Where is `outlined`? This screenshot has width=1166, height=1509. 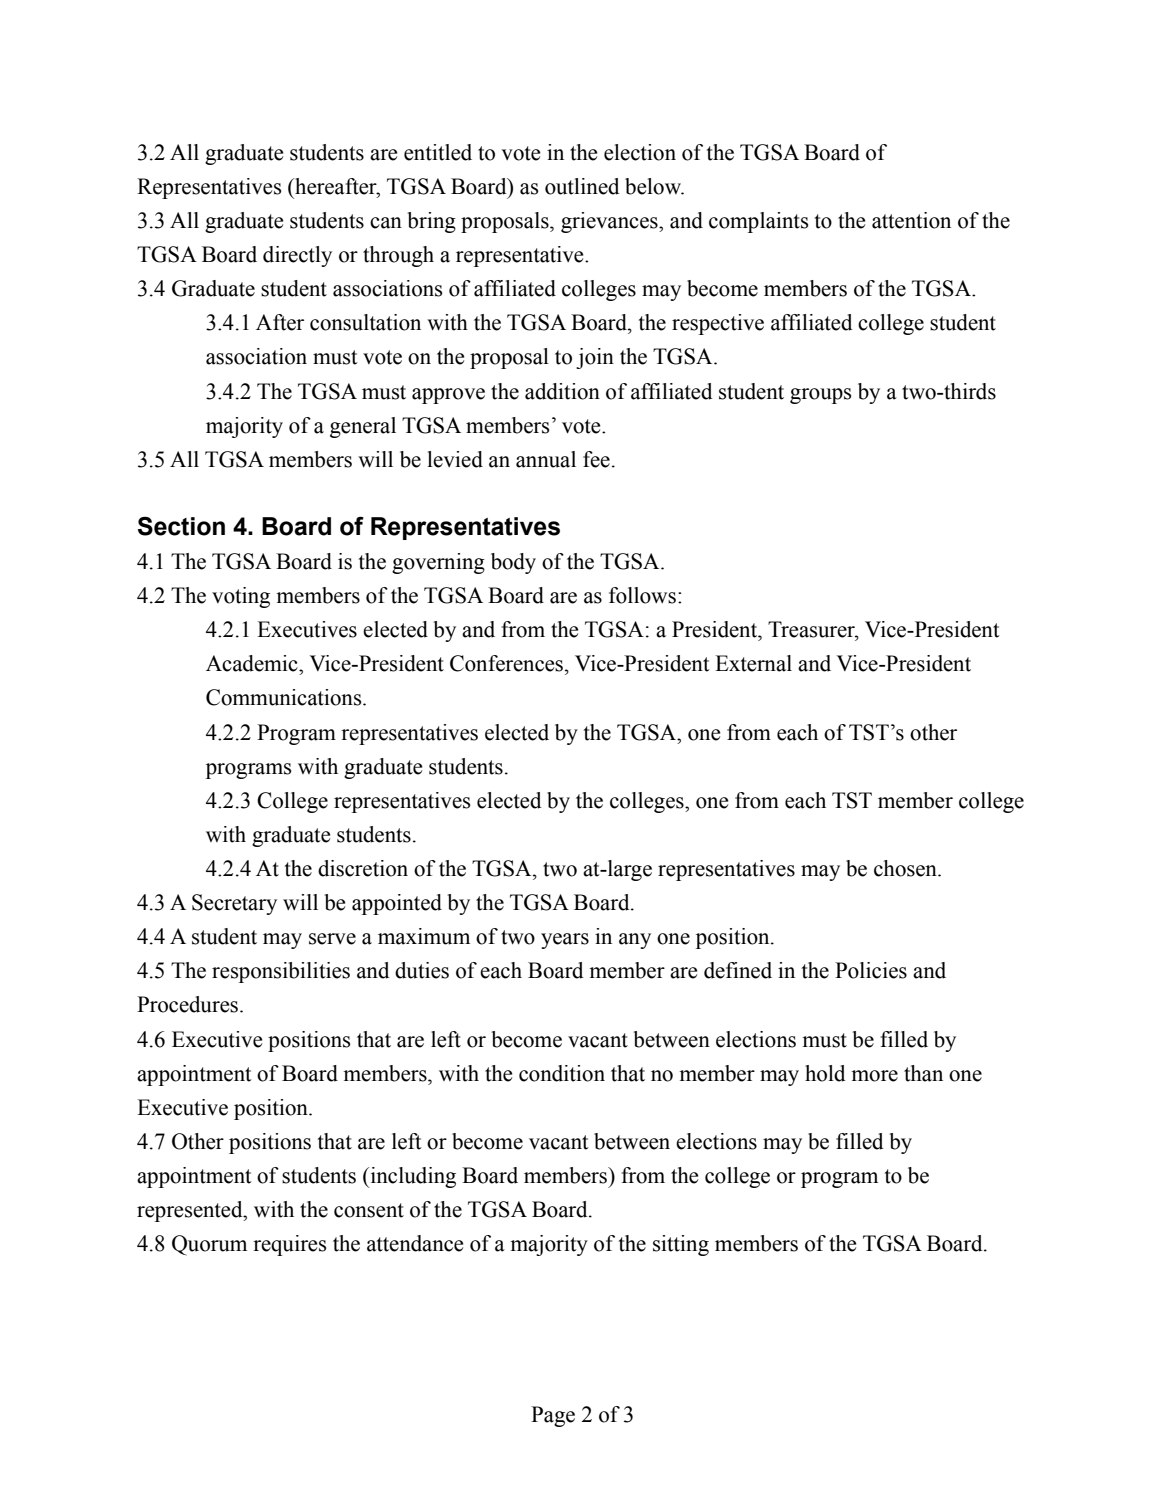
outlined is located at coordinates (582, 186).
